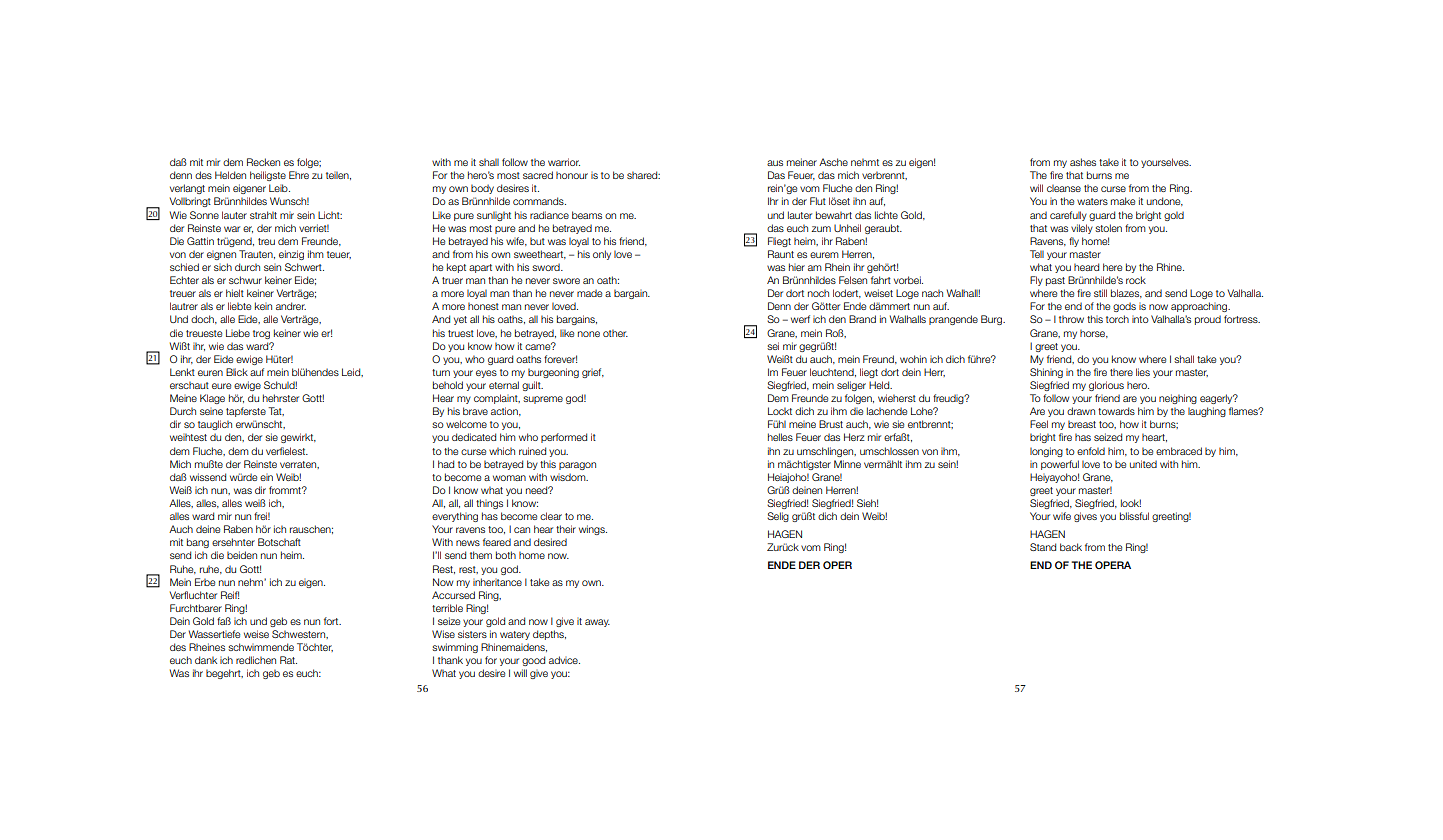 The width and height of the page is (1443, 840). Describe the element at coordinates (1071, 319) in the page. I see `throw` at that location.
